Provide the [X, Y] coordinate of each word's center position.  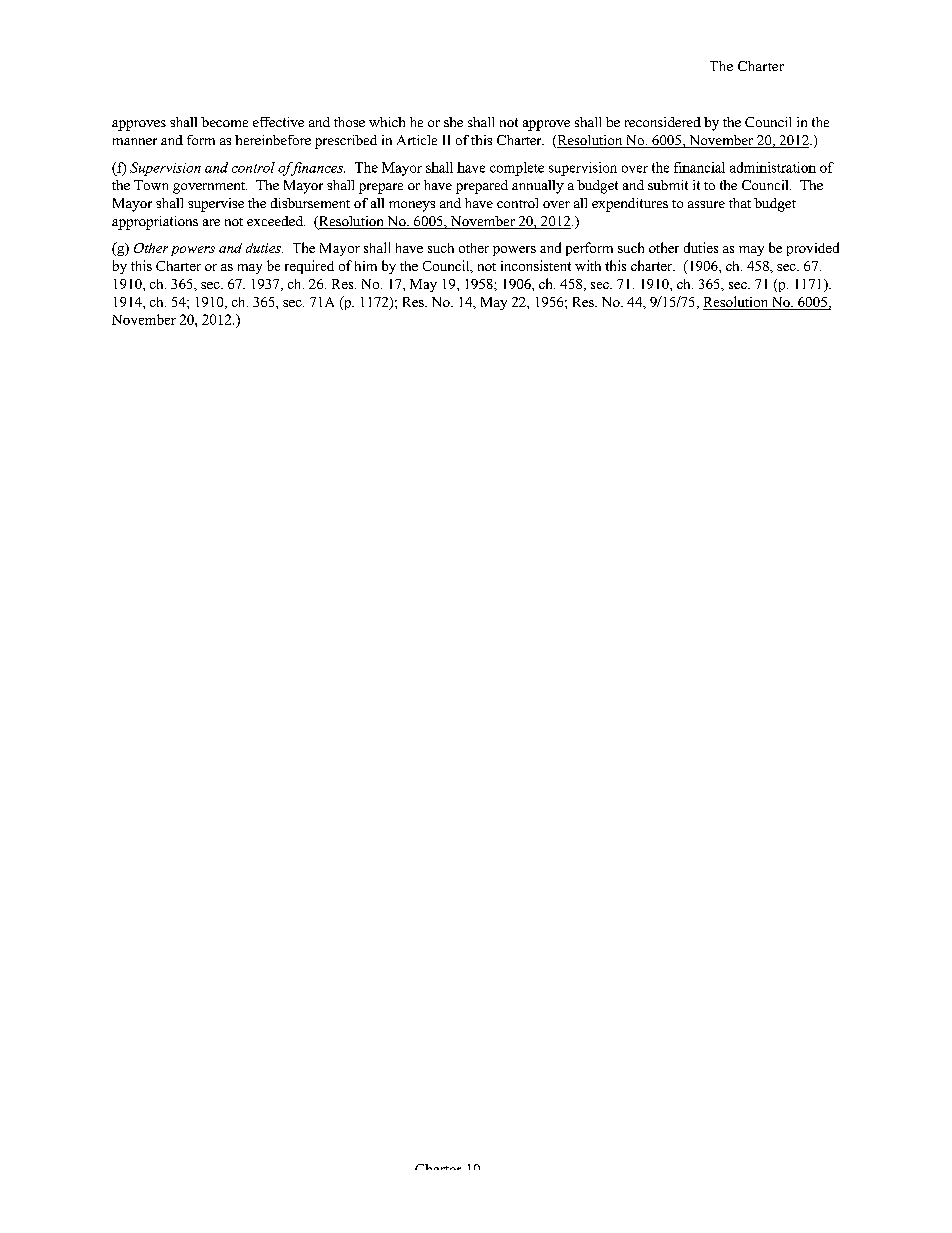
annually [538, 187]
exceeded [276, 221]
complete [517, 169]
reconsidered [663, 122]
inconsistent [536, 265]
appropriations [155, 223]
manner [135, 141]
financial [699, 167]
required [309, 267]
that [740, 203]
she [453, 122]
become [224, 122]
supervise [216, 205]
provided [813, 249]
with [588, 265]
